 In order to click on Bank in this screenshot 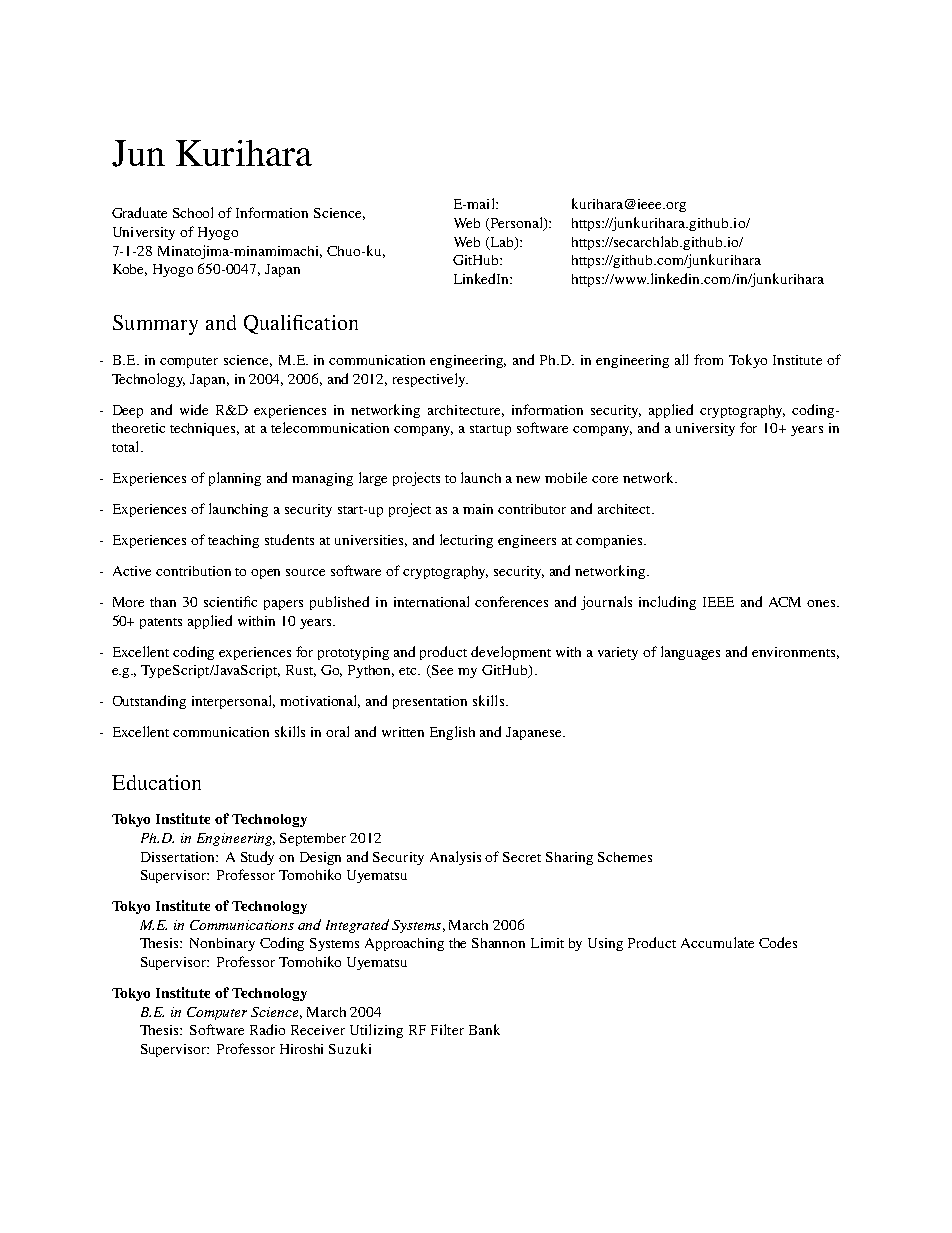, I will do `click(484, 1029)`.
